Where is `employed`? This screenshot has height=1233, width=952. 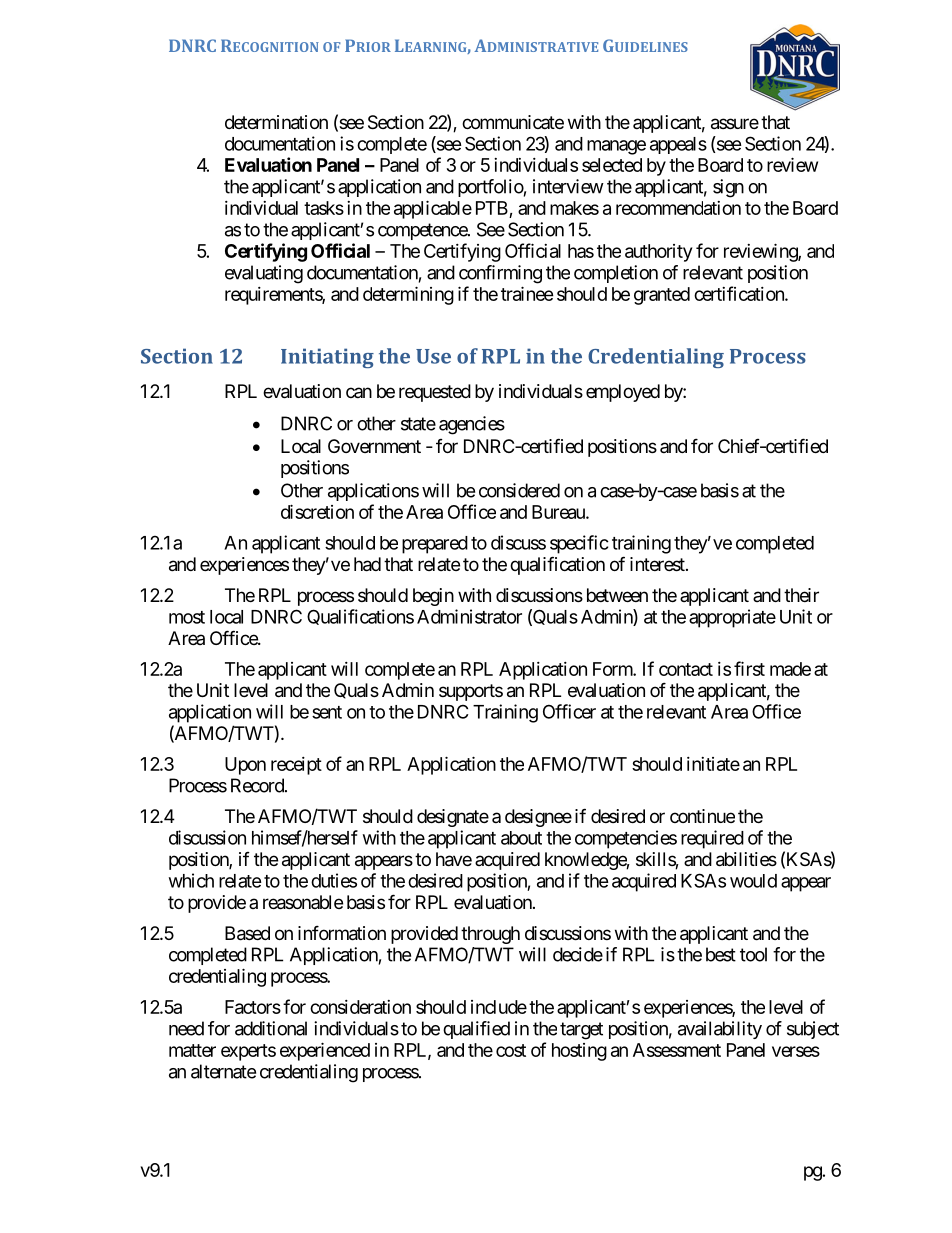
employed is located at coordinates (623, 393).
